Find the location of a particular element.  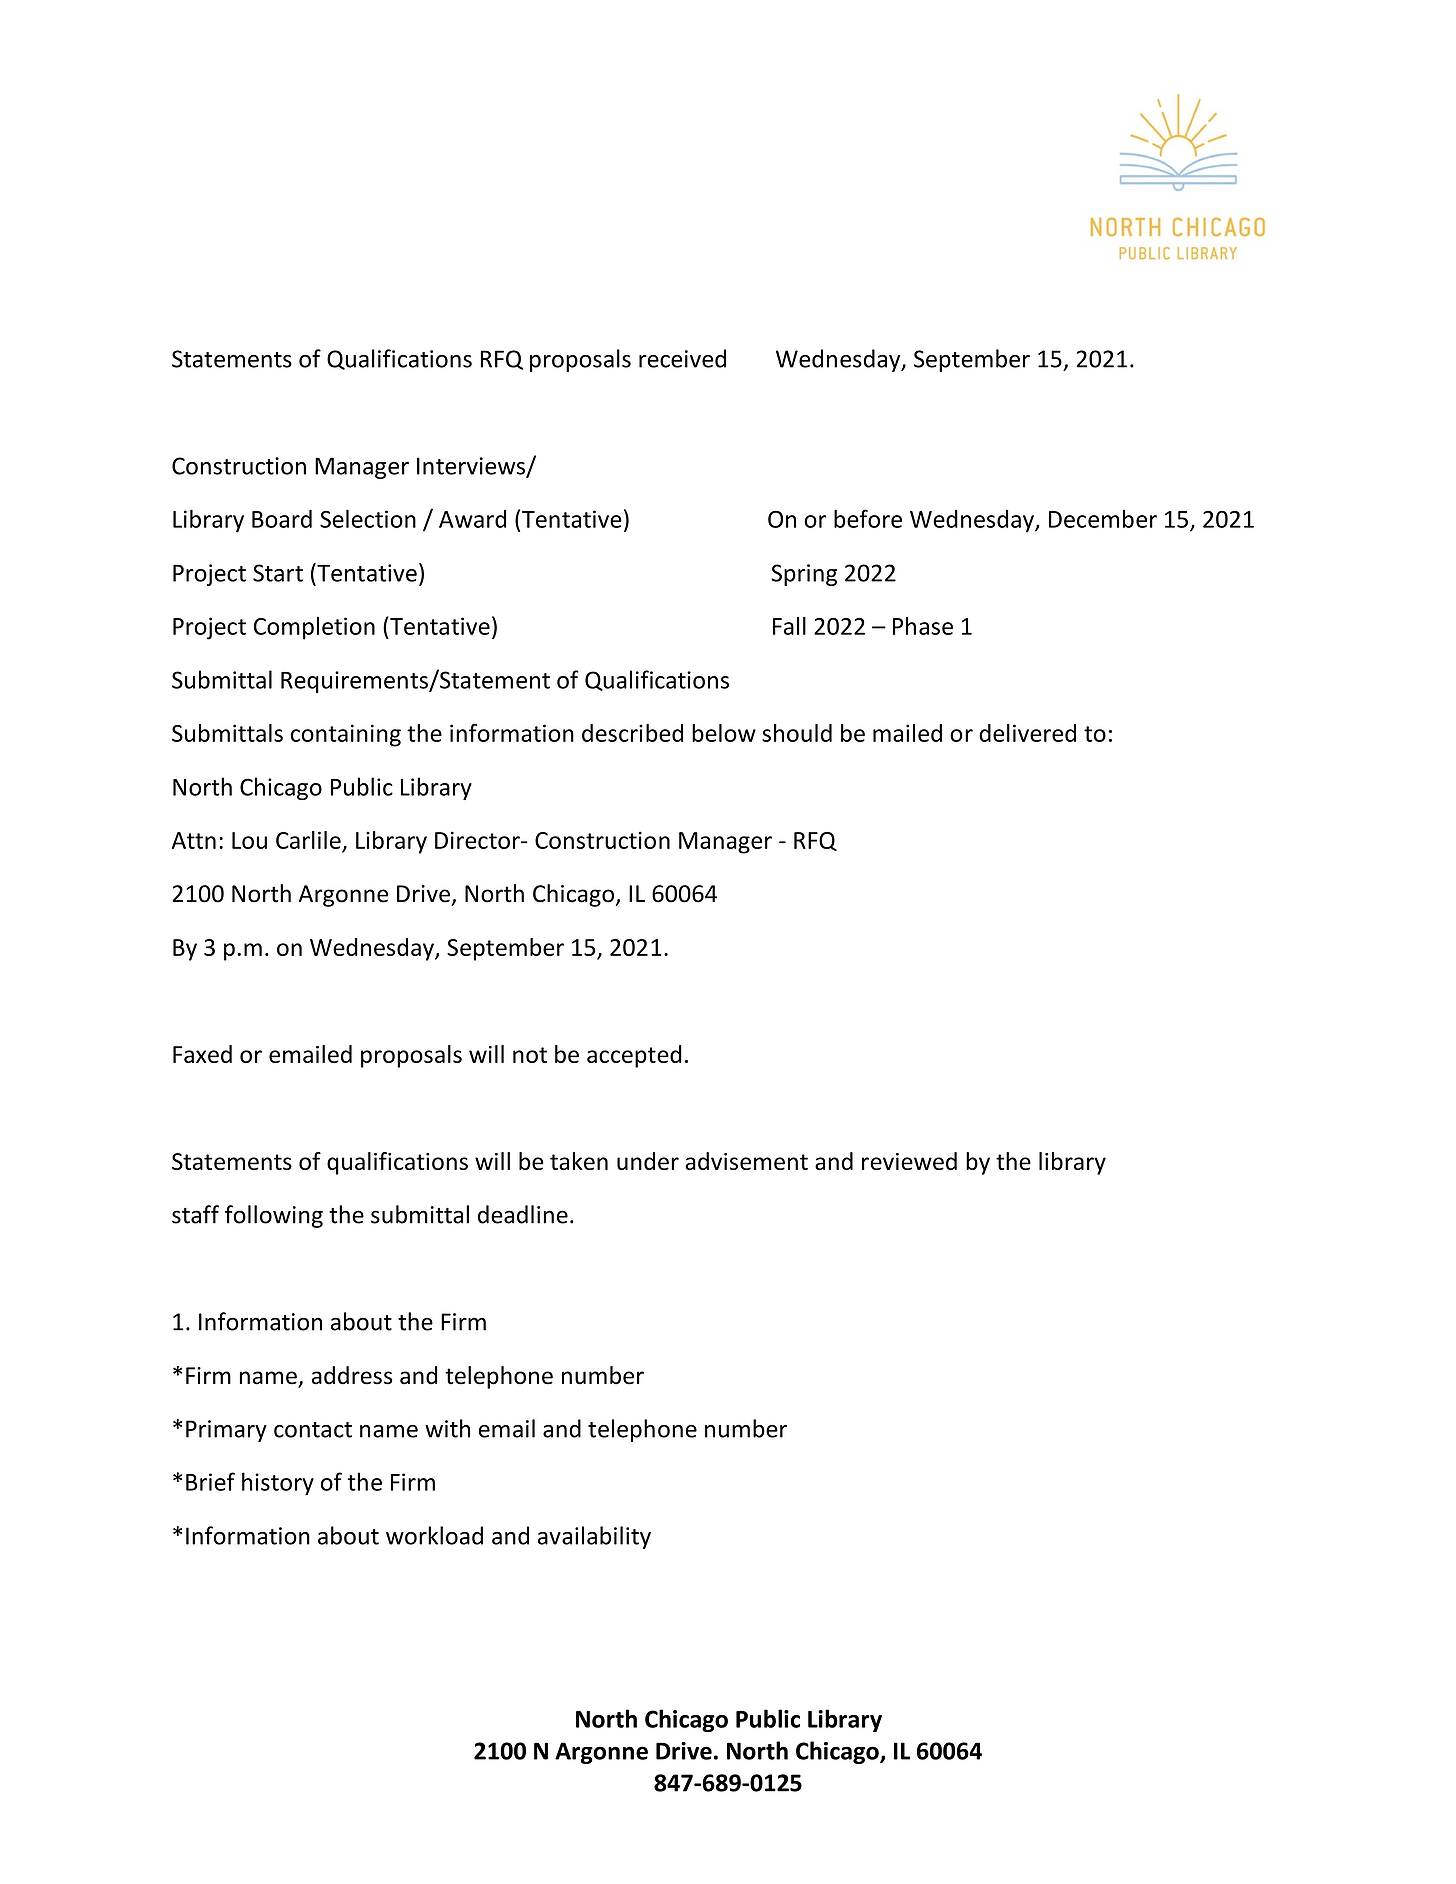

accepted is located at coordinates (634, 1056).
